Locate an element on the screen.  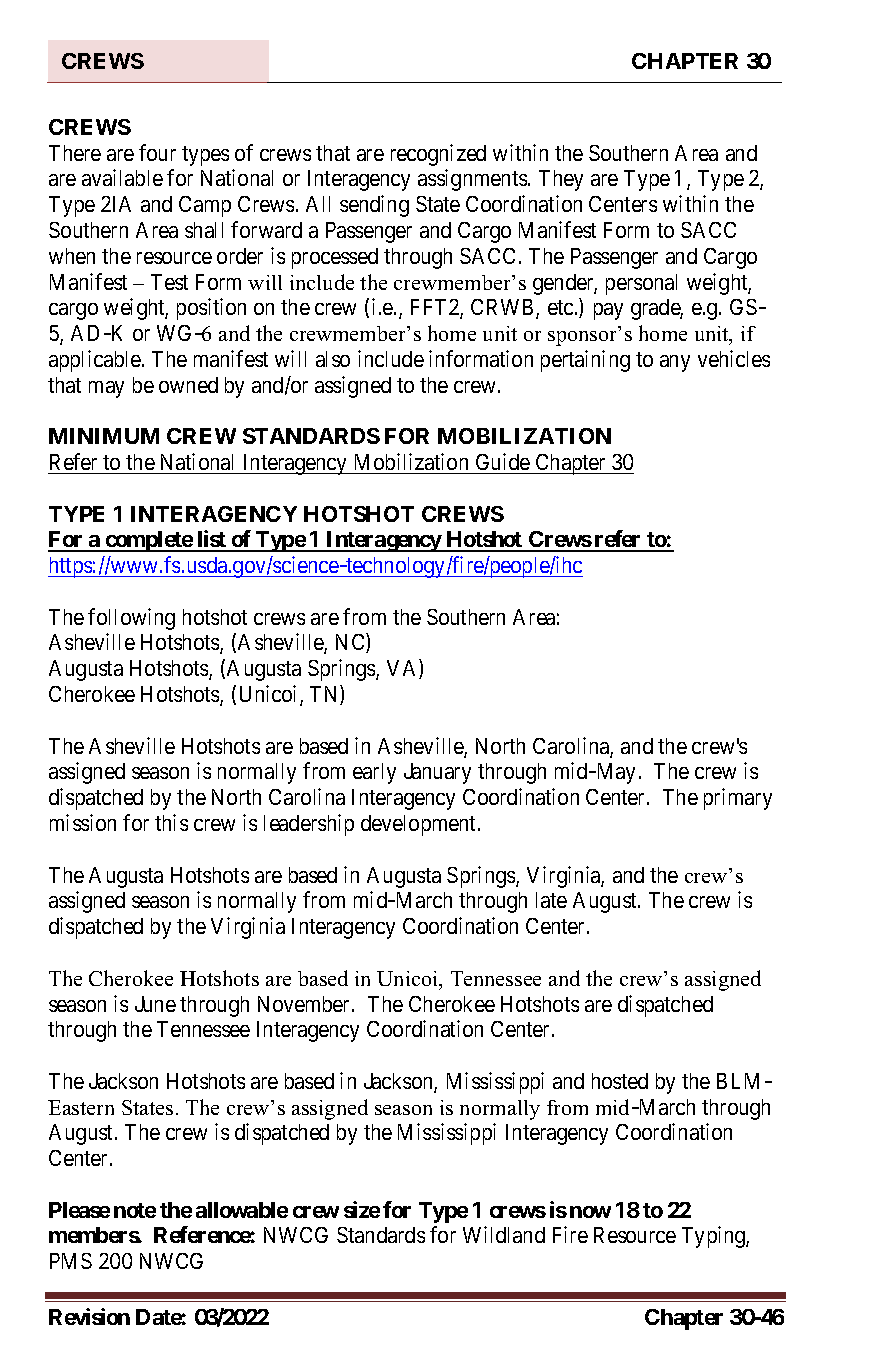
They is located at coordinates (561, 180).
